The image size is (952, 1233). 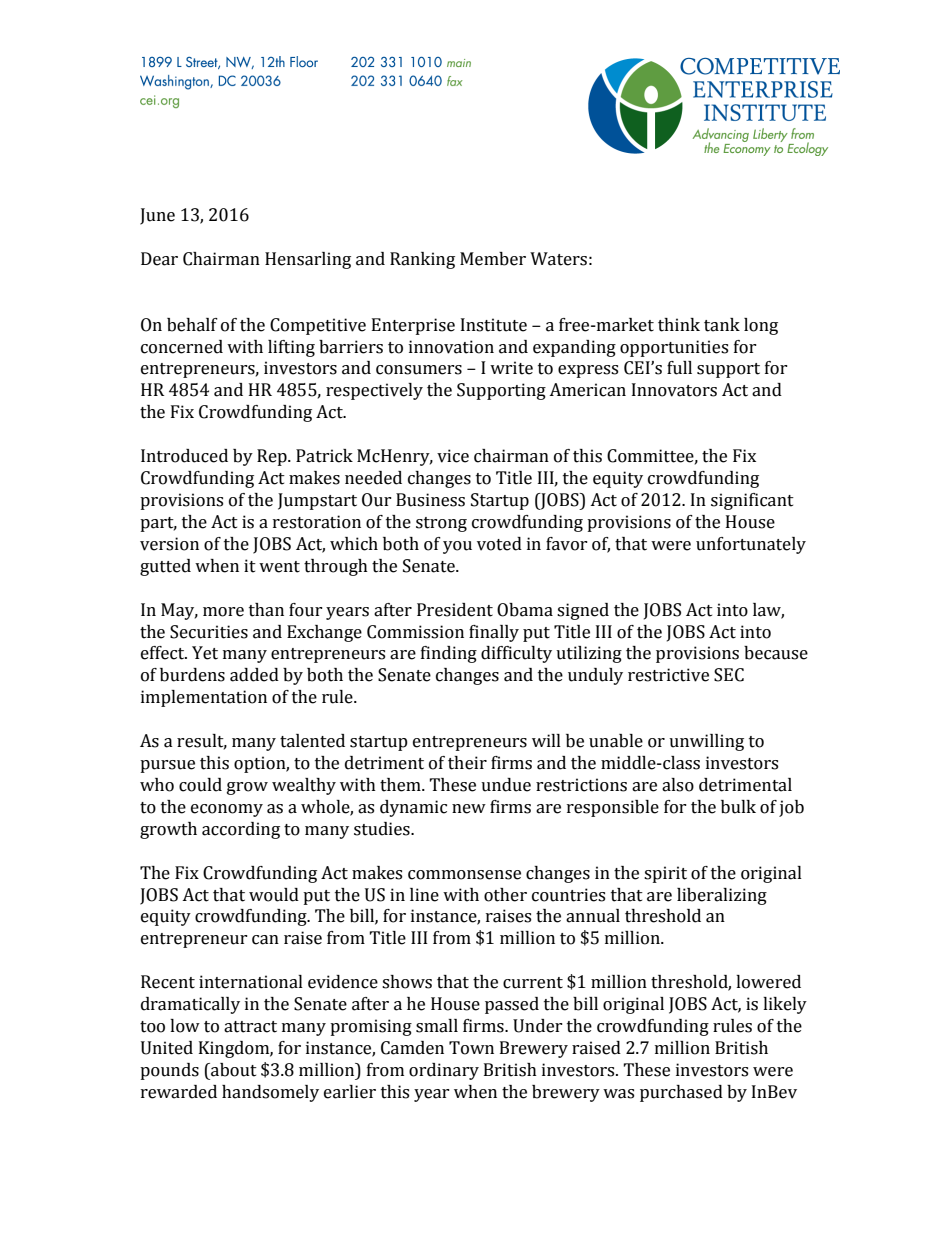 What do you see at coordinates (493, 259) in the screenshot?
I see `Member` at bounding box center [493, 259].
